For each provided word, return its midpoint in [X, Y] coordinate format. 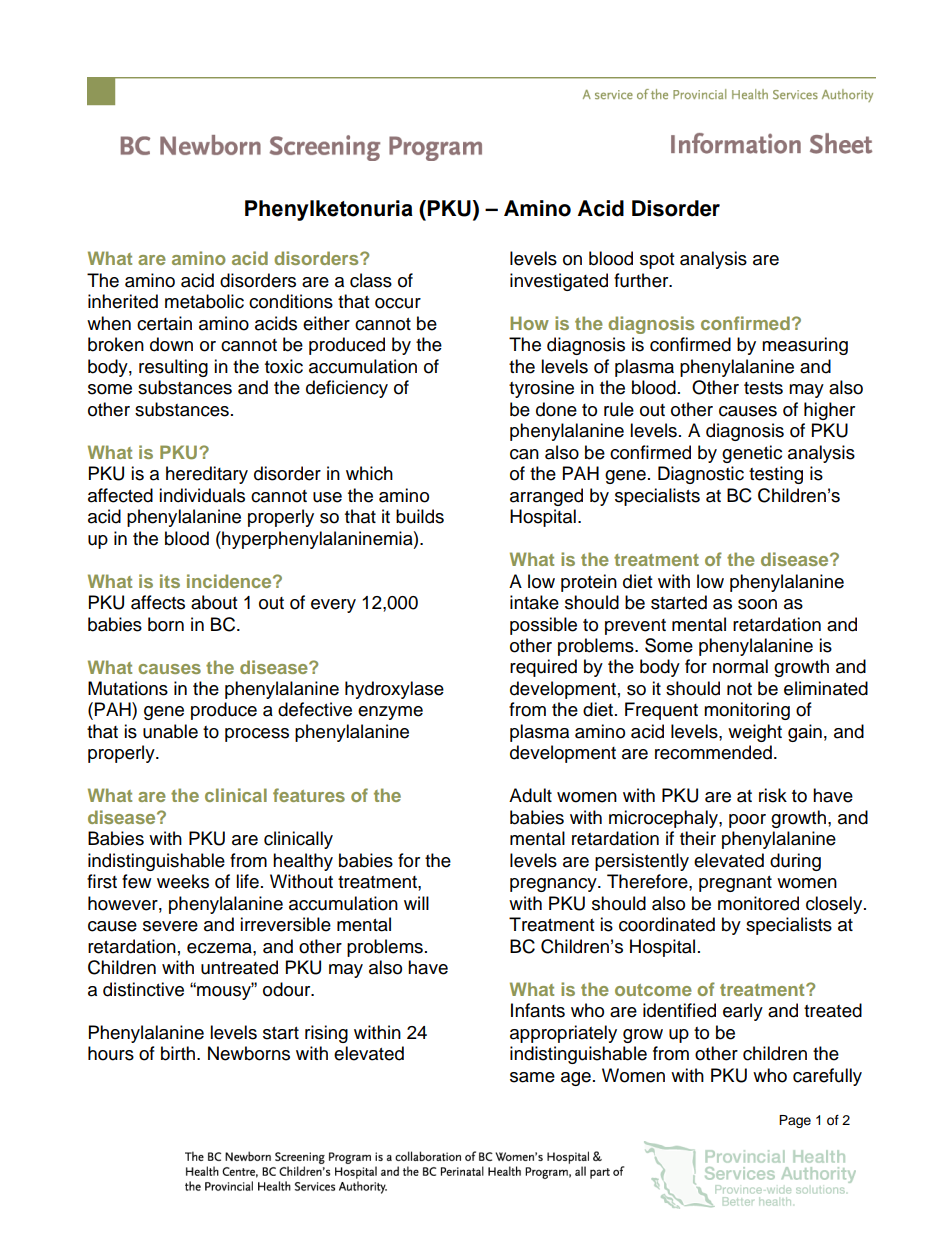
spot [657, 261]
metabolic [204, 301]
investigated [559, 282]
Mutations [128, 688]
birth [179, 1053]
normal [740, 666]
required [543, 668]
